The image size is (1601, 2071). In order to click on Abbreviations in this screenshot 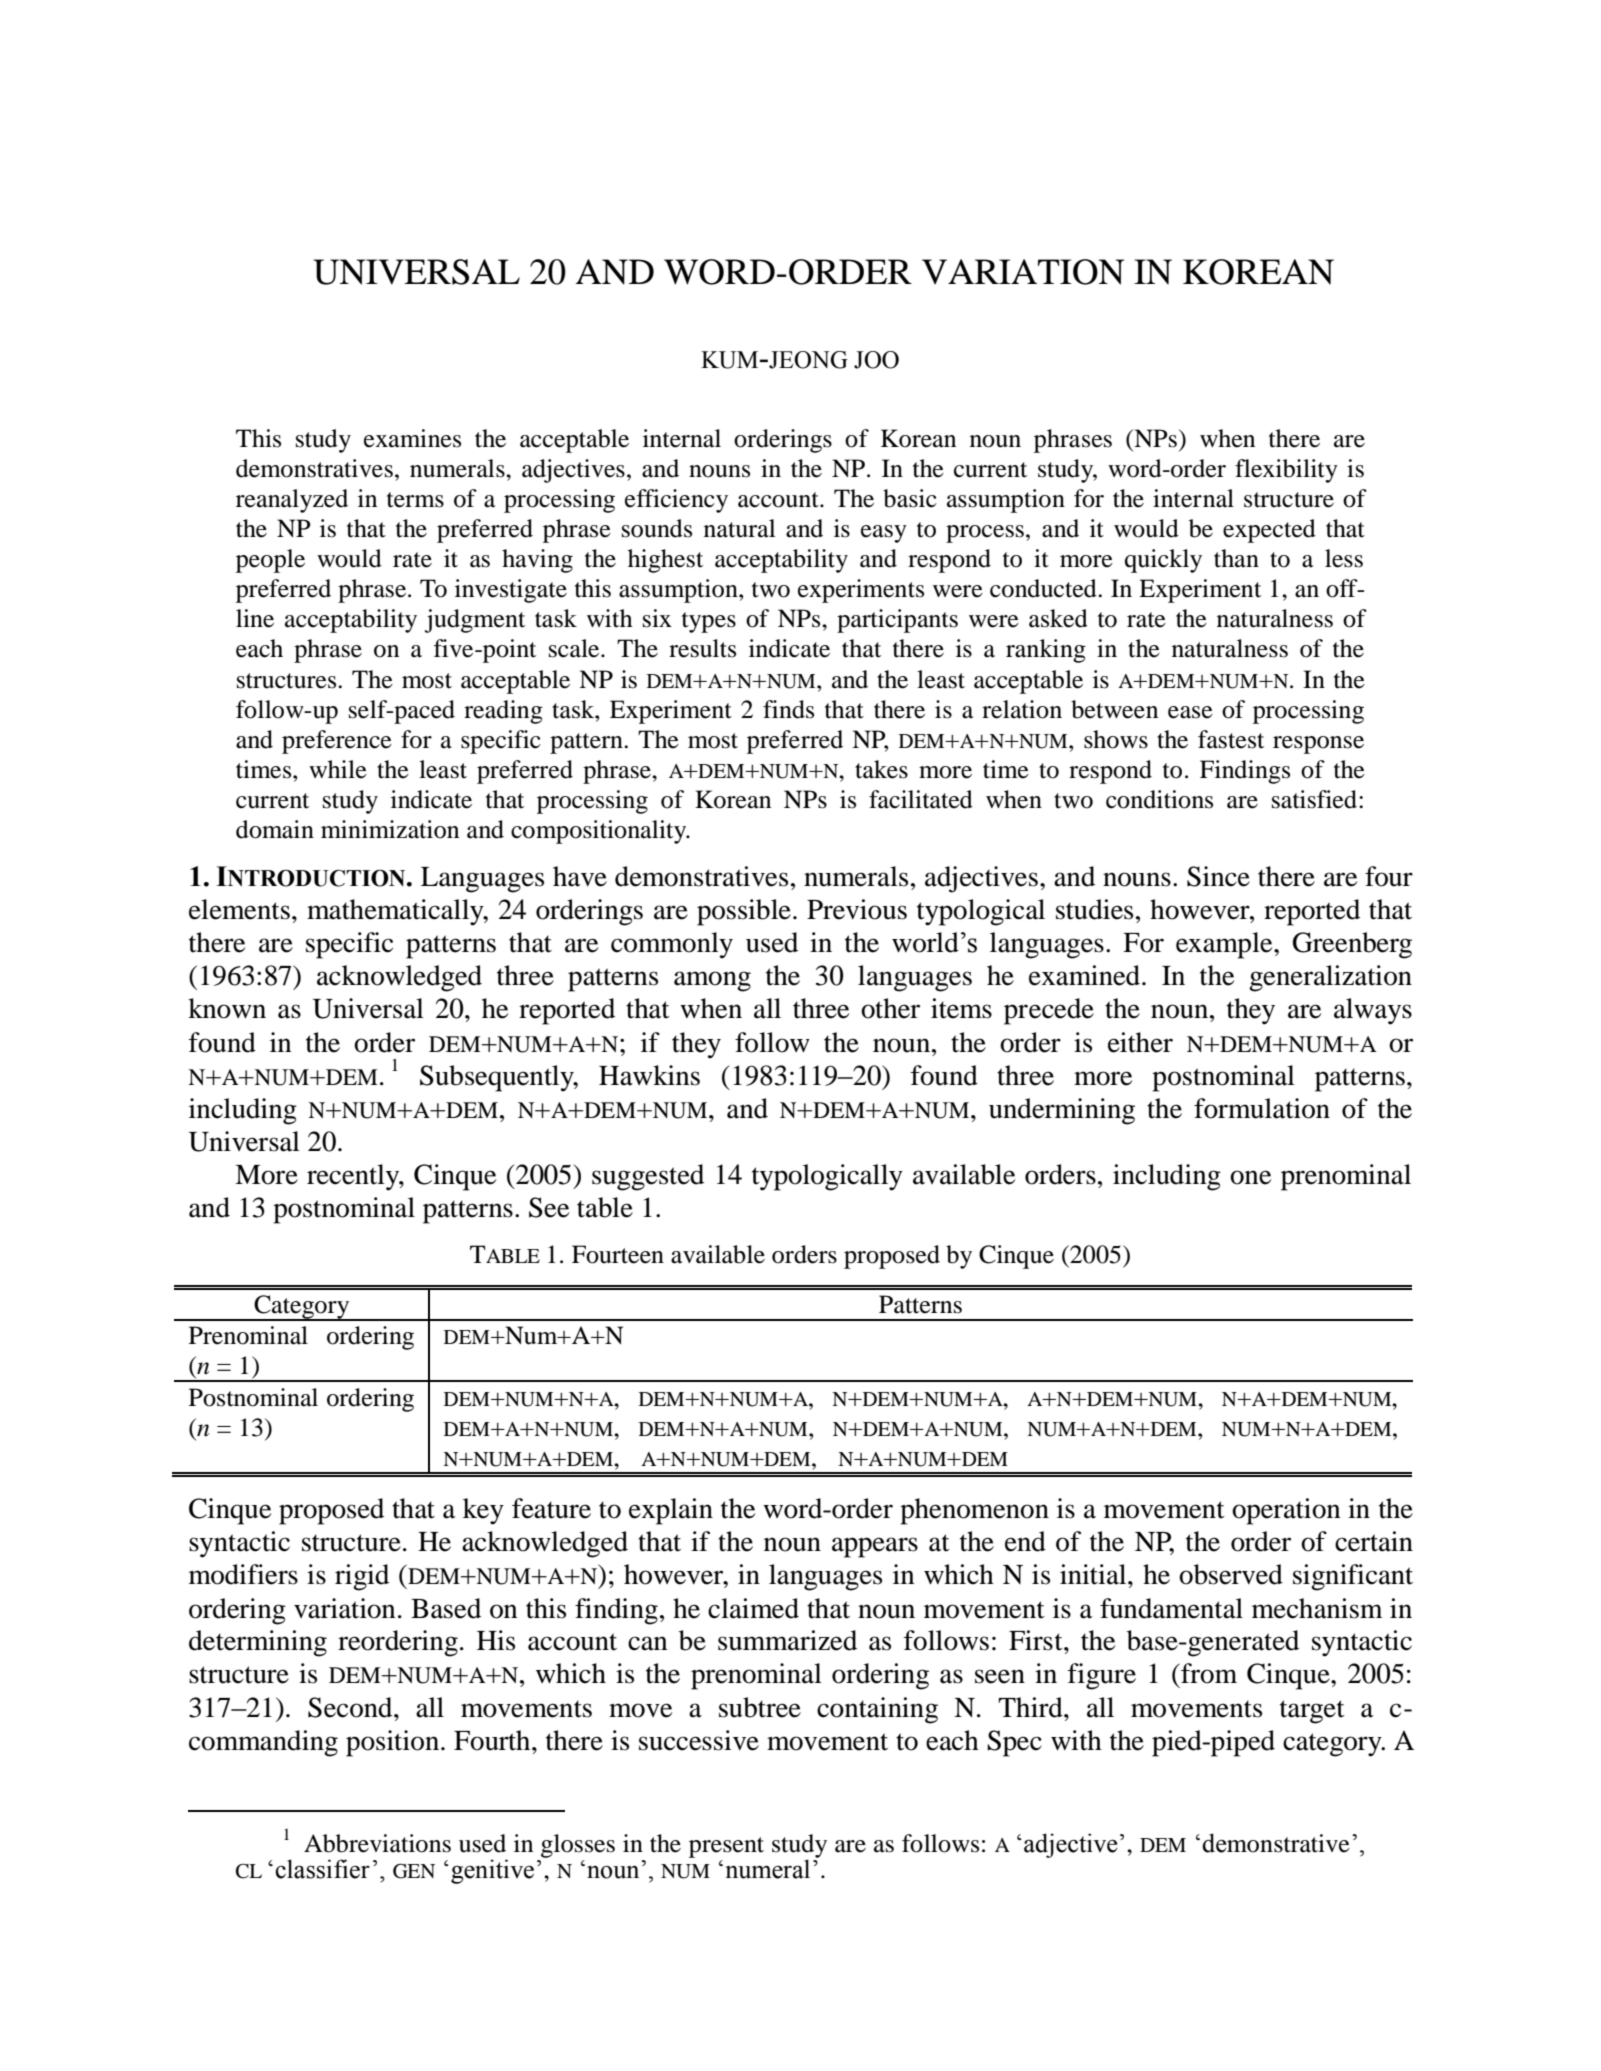, I will do `click(377, 1843)`.
